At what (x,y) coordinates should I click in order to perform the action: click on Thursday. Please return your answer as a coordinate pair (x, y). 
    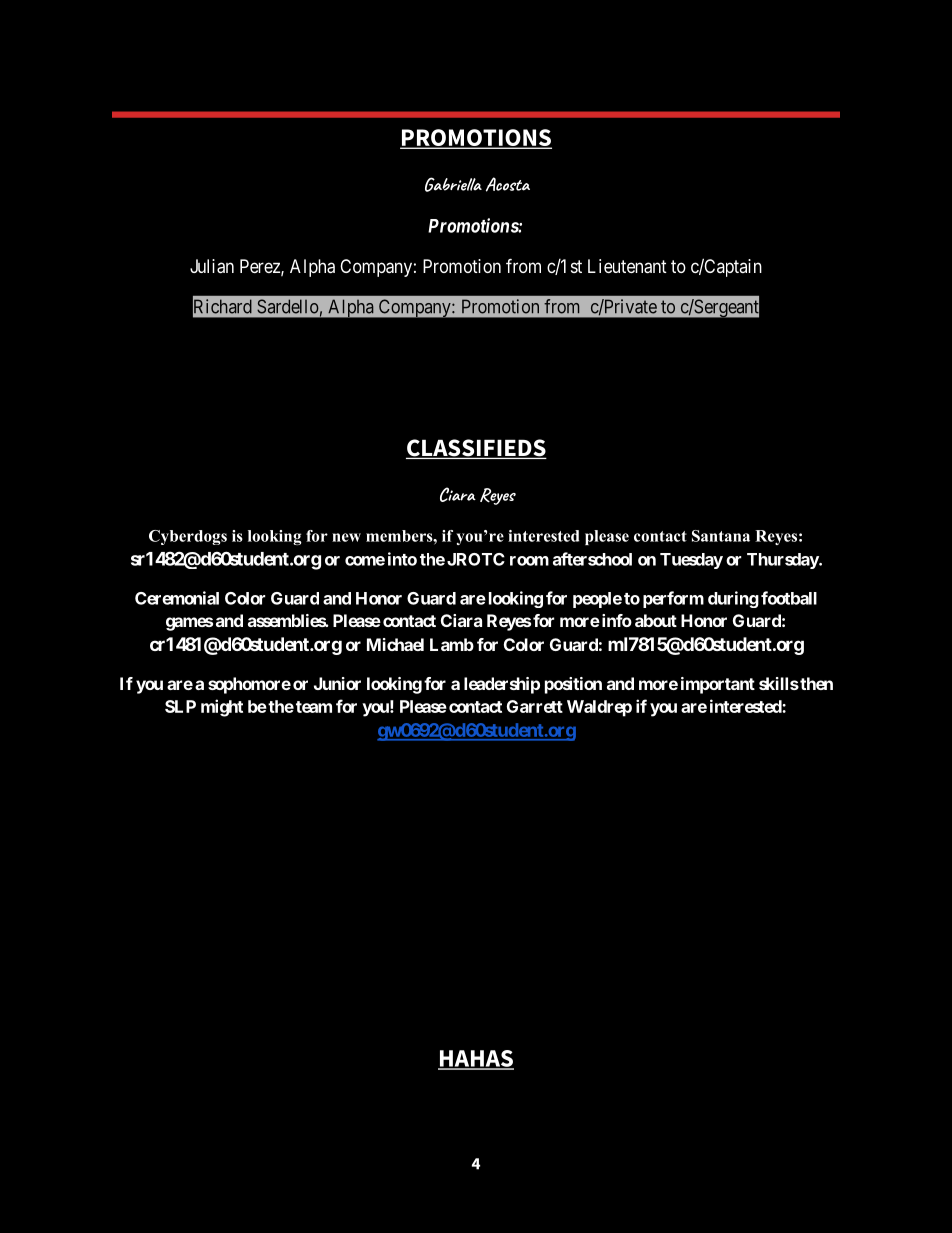
    Looking at the image, I should click on (783, 561).
